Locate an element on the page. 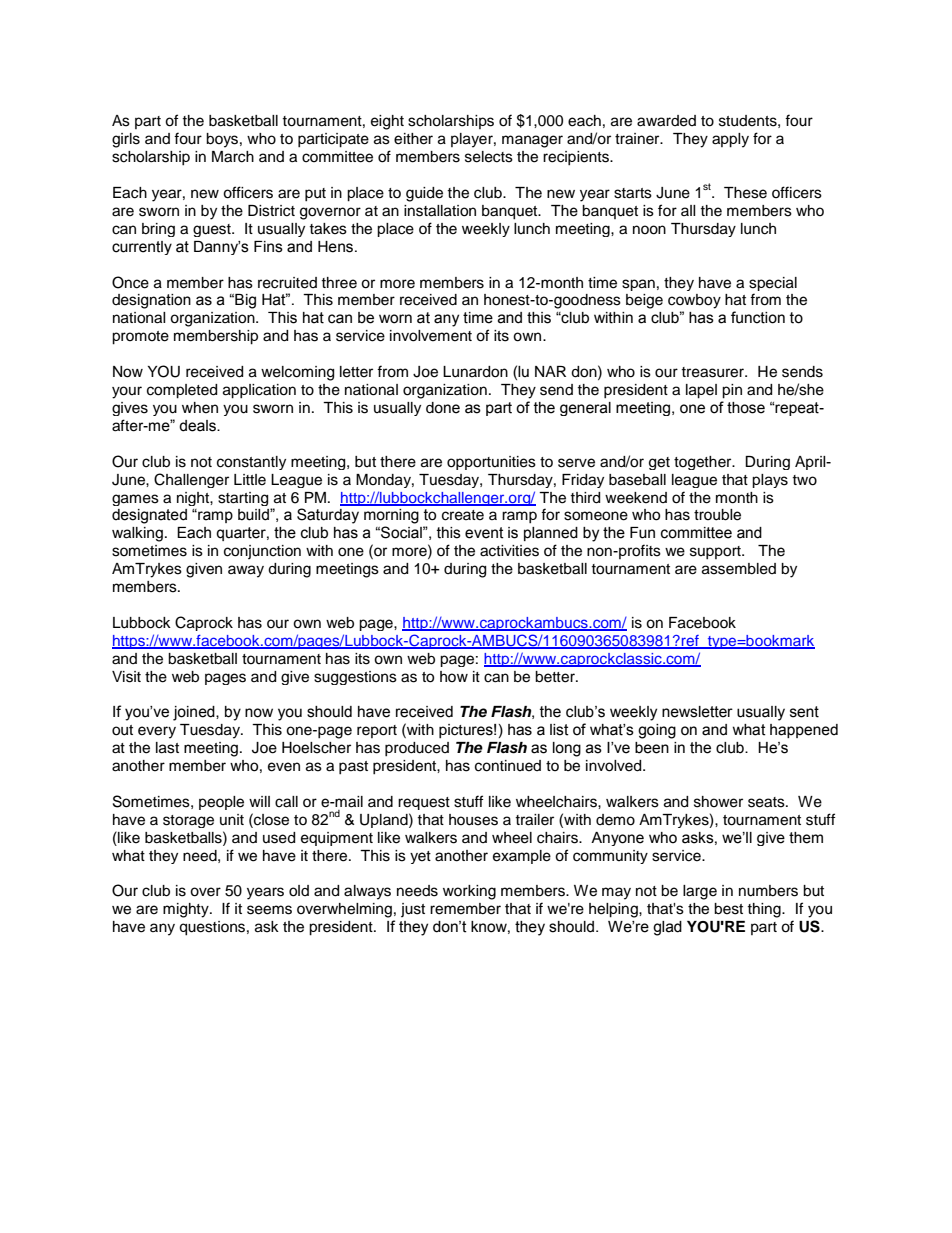  mighty is located at coordinates (187, 910).
